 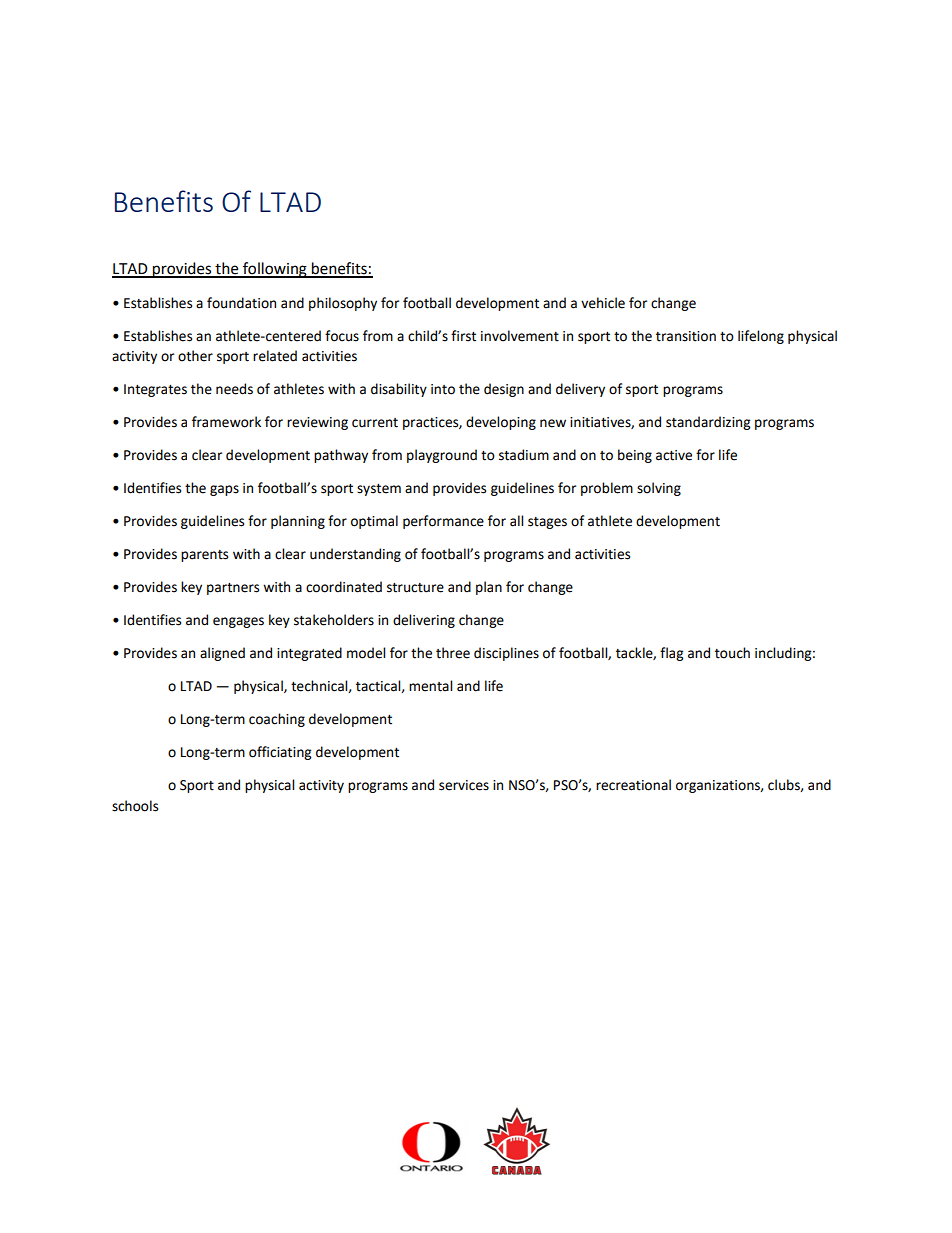 I want to click on active, so click(x=674, y=455).
